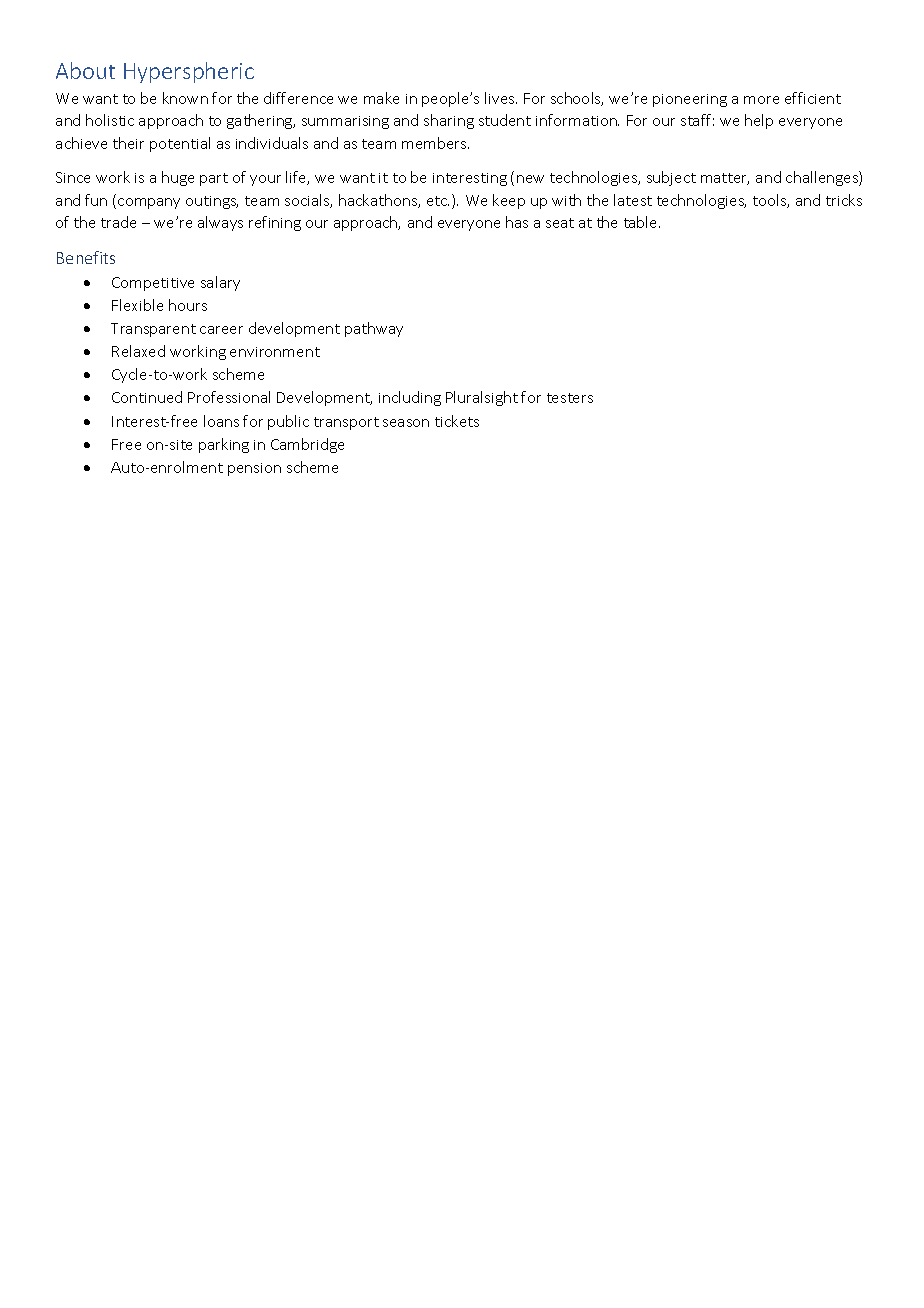 This screenshot has width=924, height=1308. What do you see at coordinates (457, 421) in the screenshot?
I see `tickets` at bounding box center [457, 421].
